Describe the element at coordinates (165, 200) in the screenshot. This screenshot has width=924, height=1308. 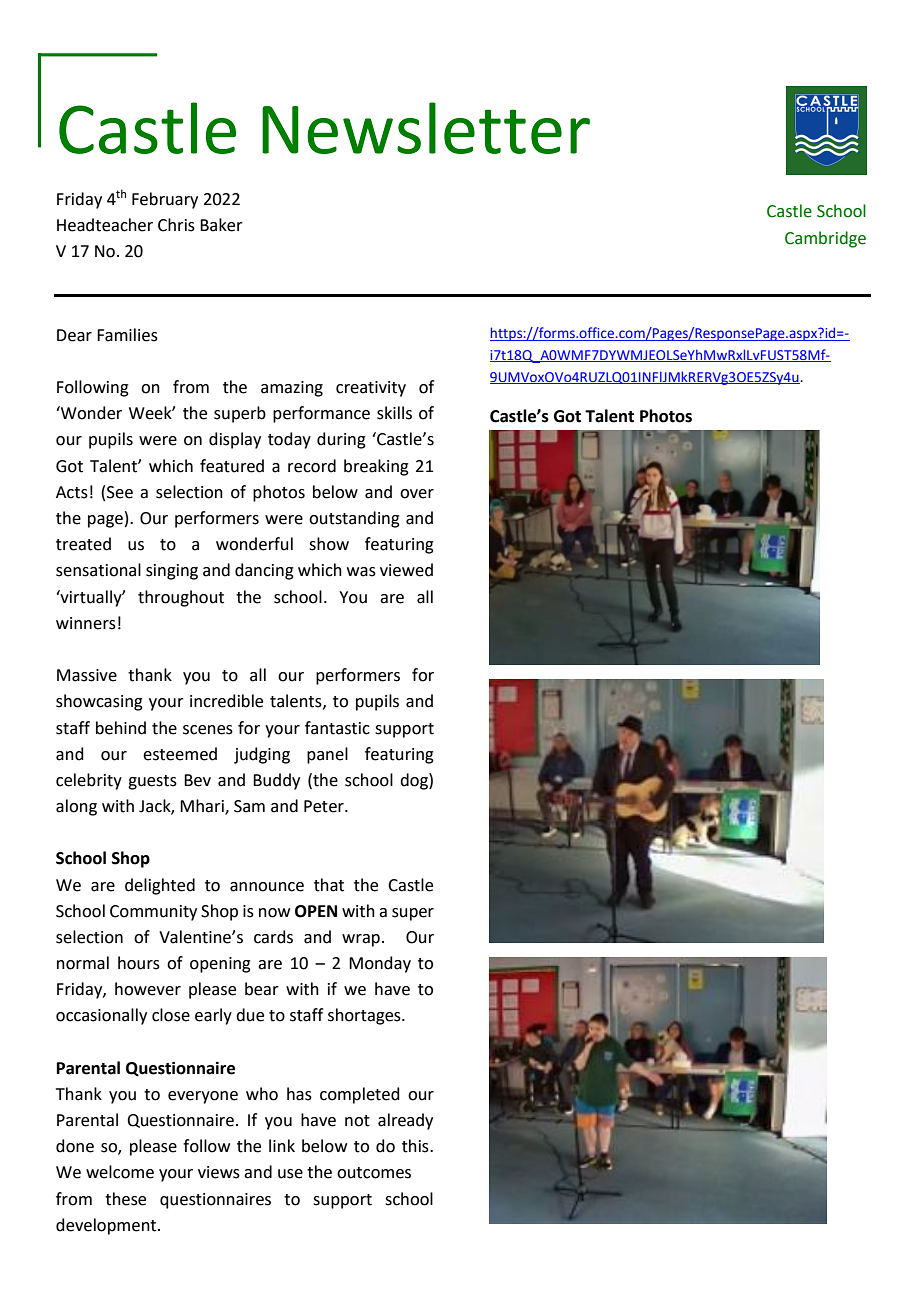
I see `February` at that location.
